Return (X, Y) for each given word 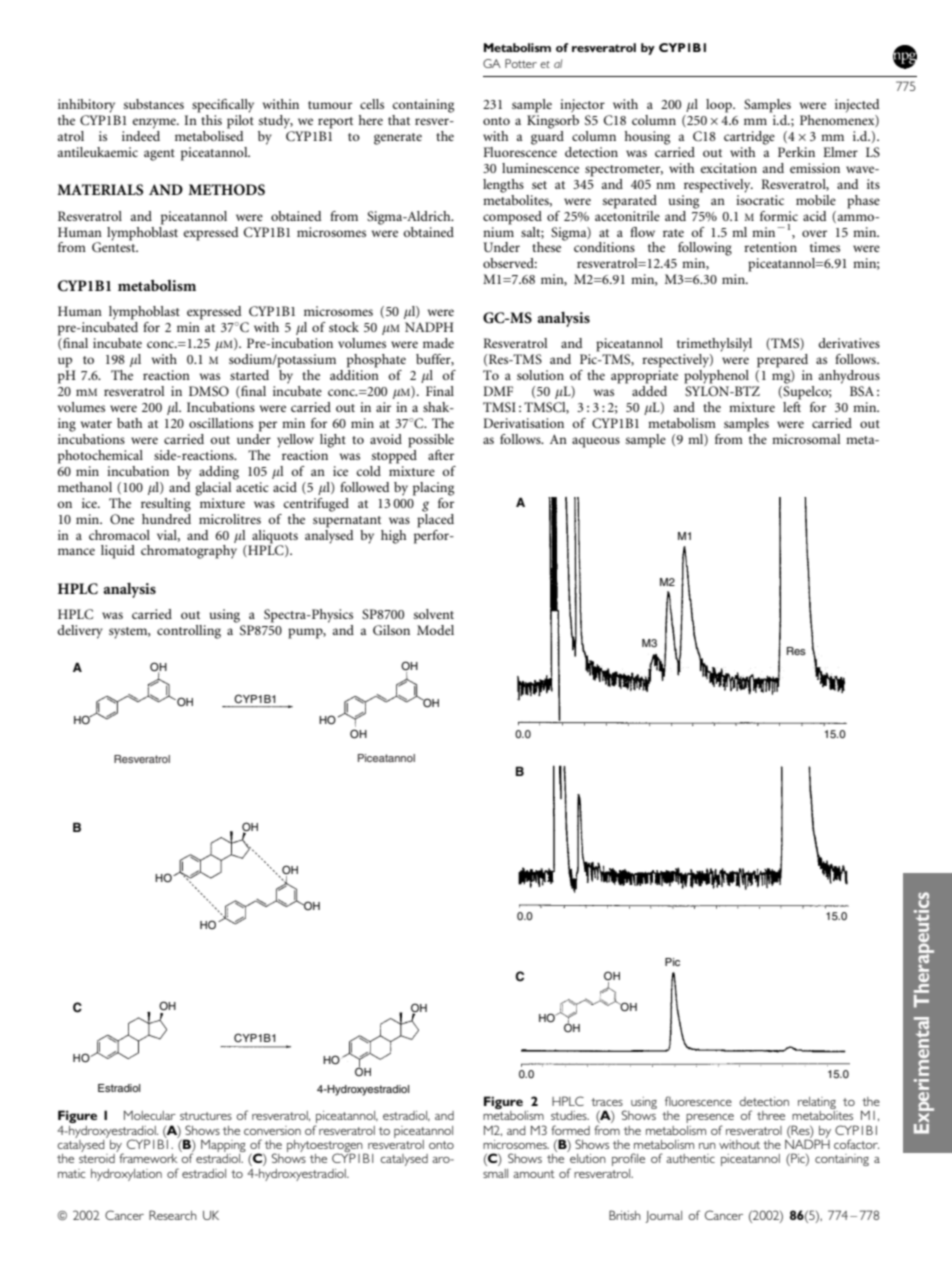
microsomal (806, 439)
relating (817, 1103)
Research (173, 1215)
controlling (189, 632)
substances (154, 104)
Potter (521, 63)
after (441, 455)
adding (219, 473)
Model (435, 630)
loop (720, 106)
